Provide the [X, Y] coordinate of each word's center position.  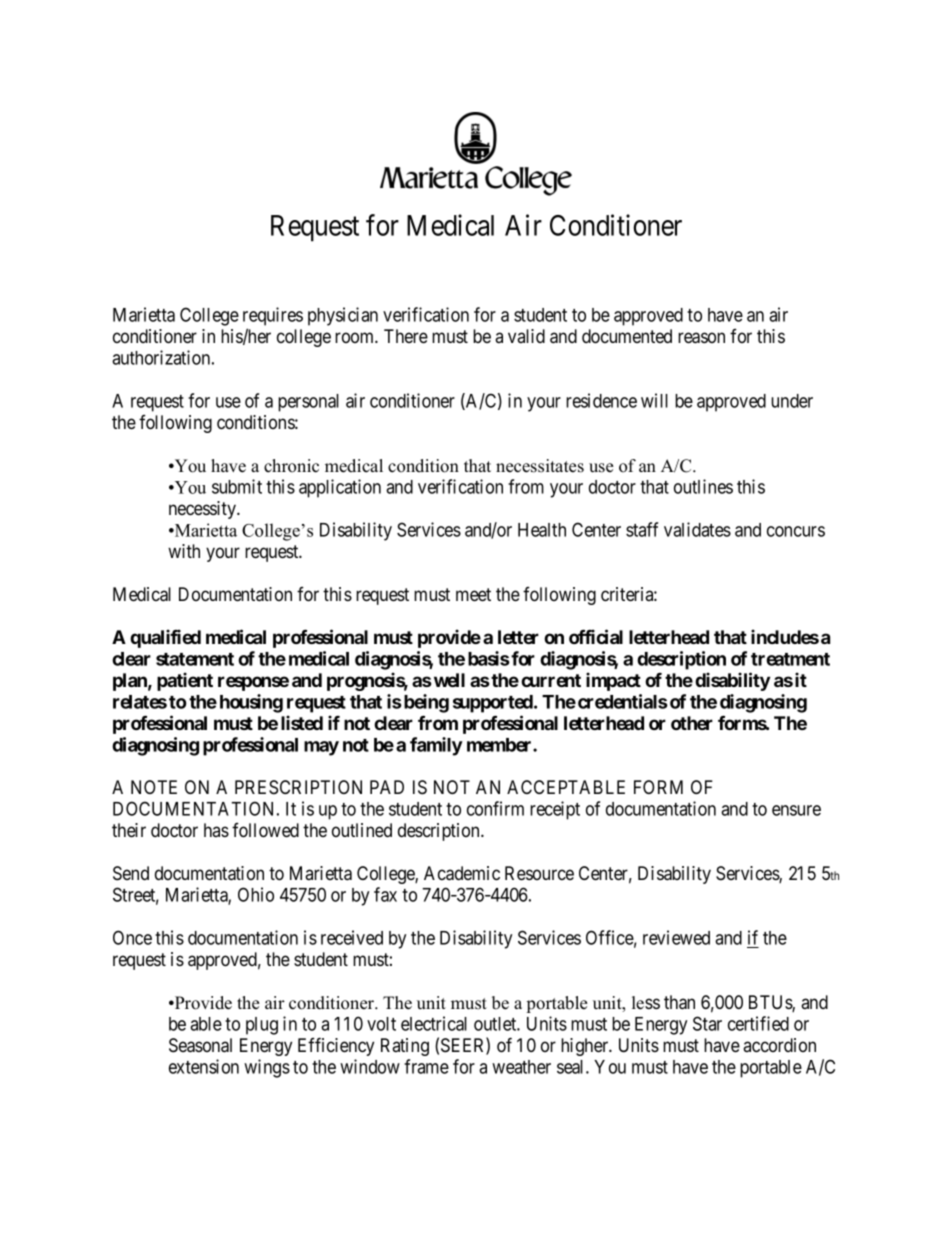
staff [642, 529]
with [184, 551]
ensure [796, 810]
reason [701, 338]
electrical [434, 1023]
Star [707, 1023]
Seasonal [200, 1045]
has [216, 830]
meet [473, 594]
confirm [495, 808]
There [406, 336]
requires [273, 316]
